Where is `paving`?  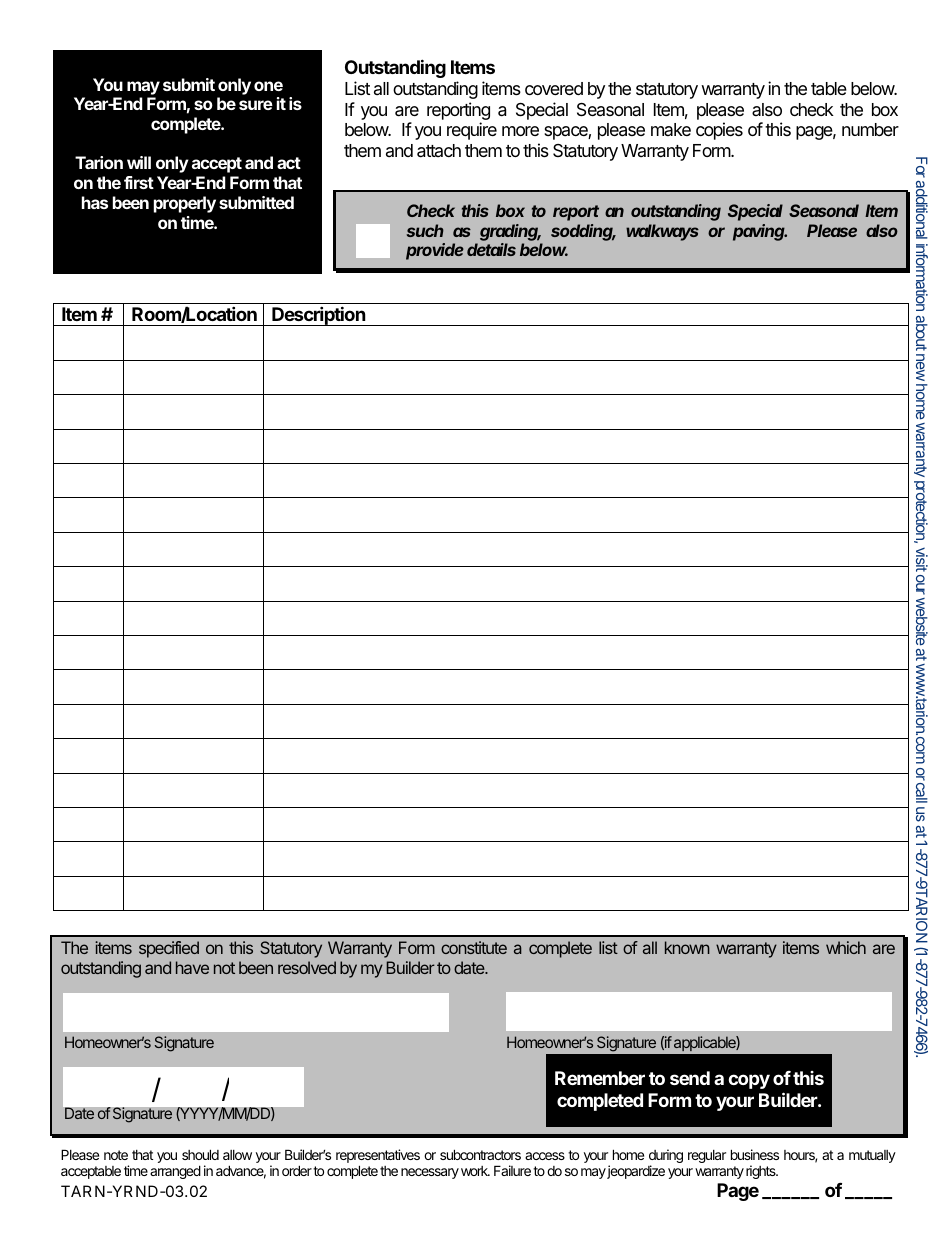
paving is located at coordinates (760, 232).
